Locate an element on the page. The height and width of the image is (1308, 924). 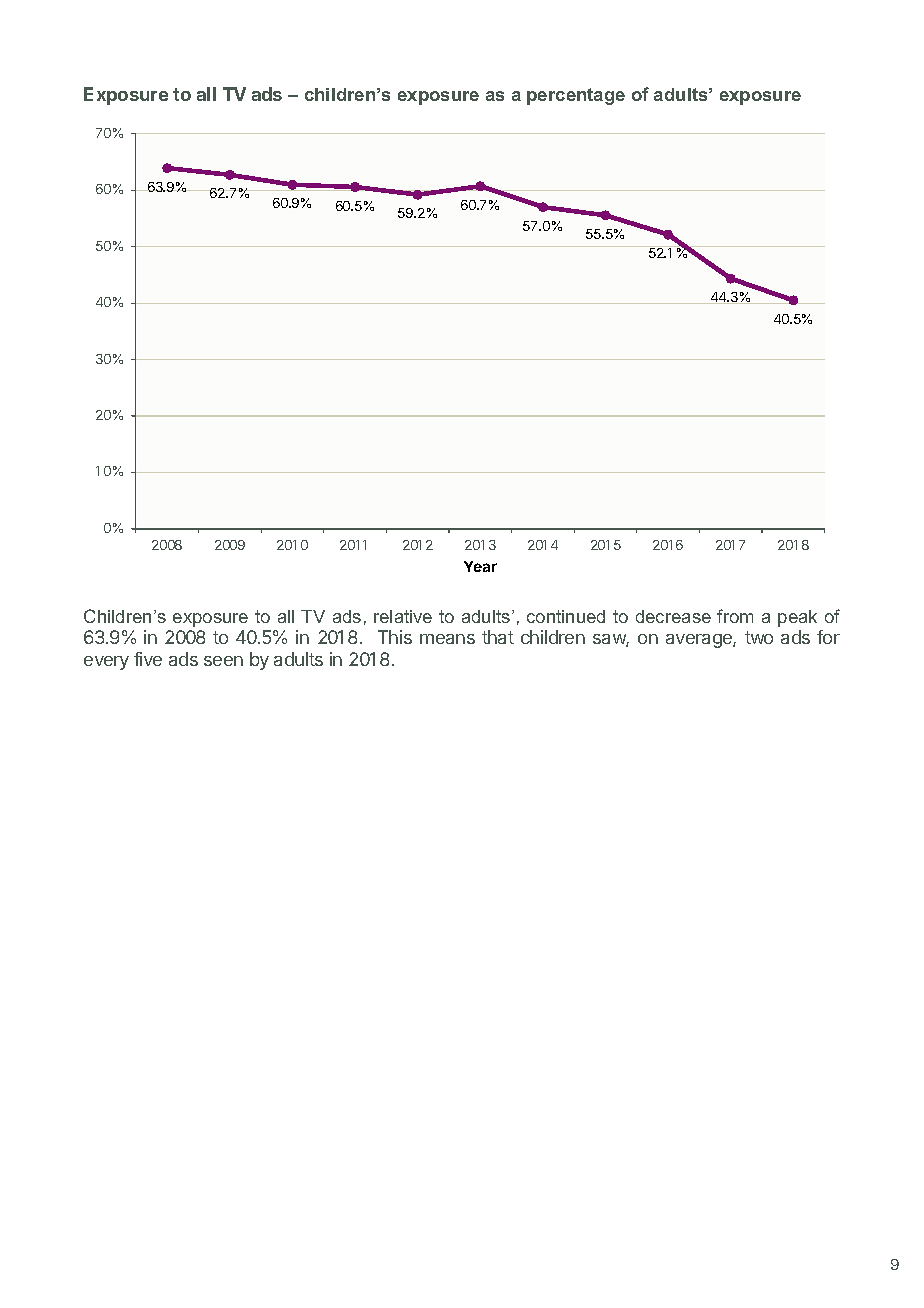
two is located at coordinates (759, 637).
